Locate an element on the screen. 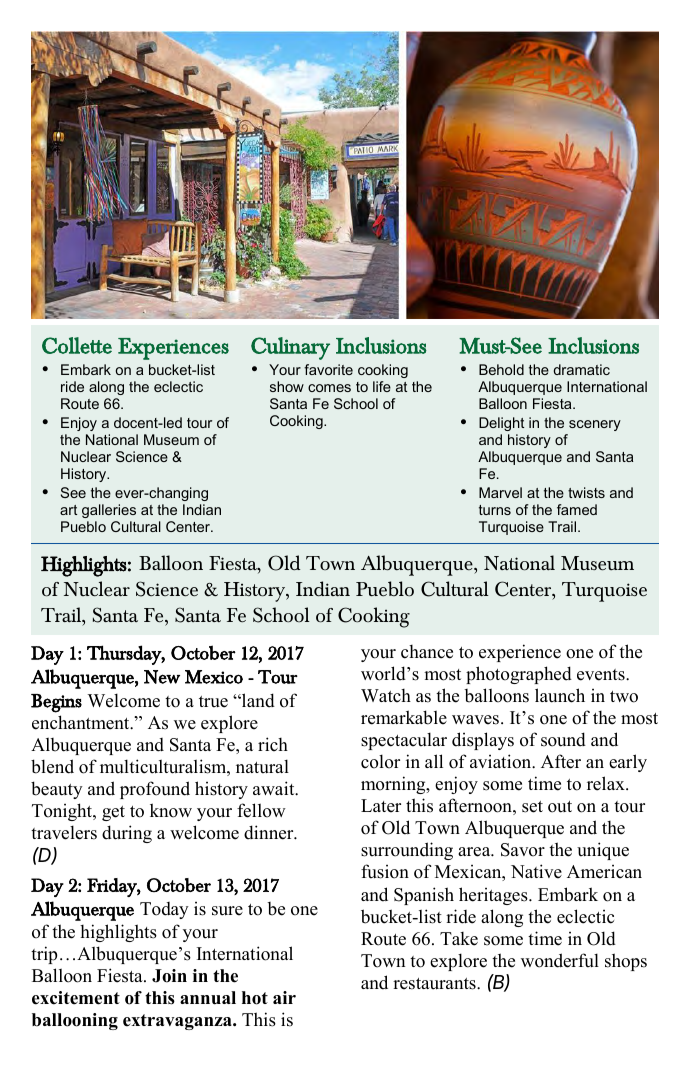 The image size is (690, 1067). excitement is located at coordinates (76, 998).
